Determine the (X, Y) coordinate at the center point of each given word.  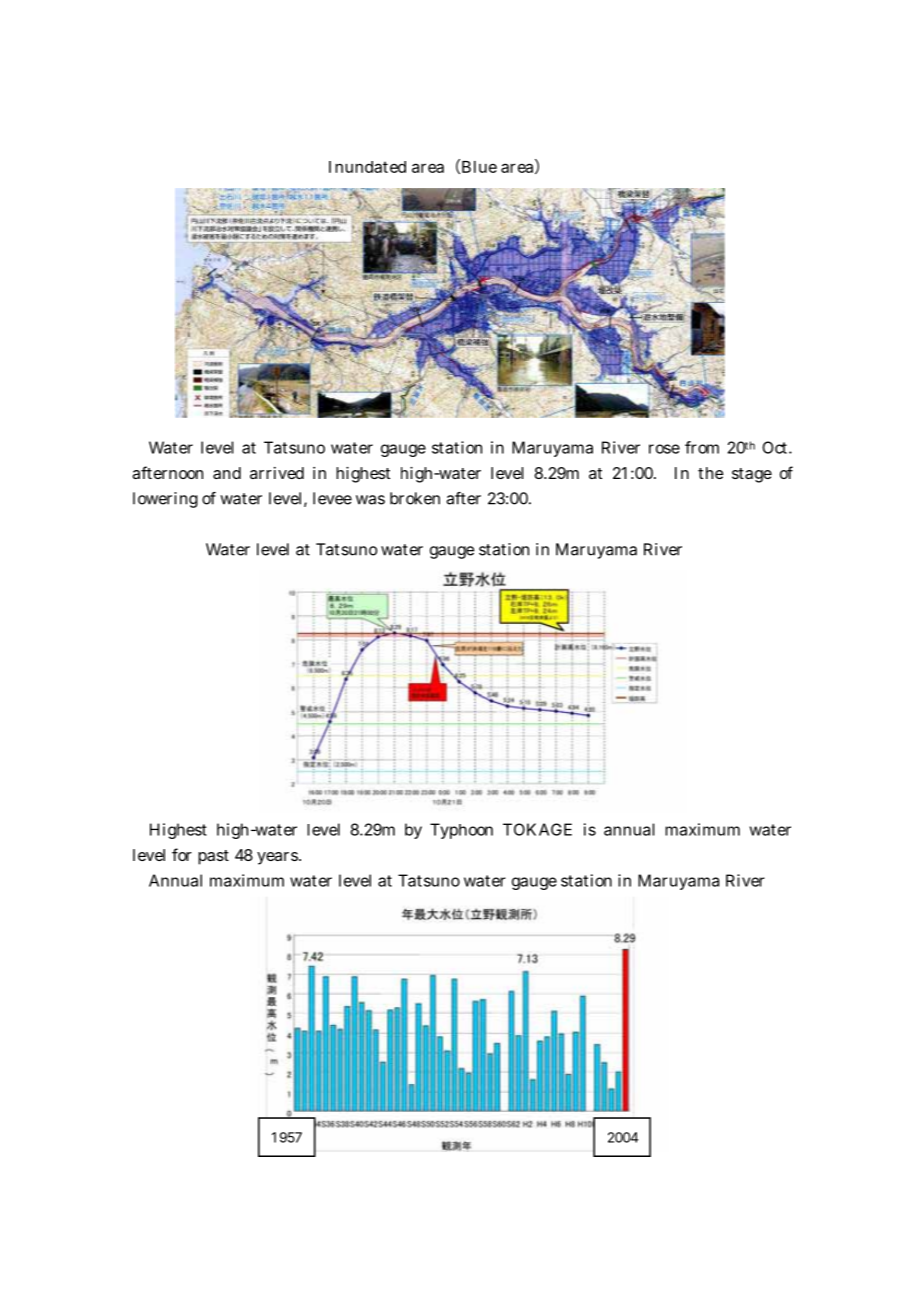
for (182, 854)
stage (752, 475)
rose (664, 449)
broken (415, 498)
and (227, 473)
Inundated (367, 167)
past (213, 857)
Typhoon (461, 831)
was (370, 500)
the (711, 473)
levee (332, 498)
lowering (165, 500)
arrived (277, 473)
